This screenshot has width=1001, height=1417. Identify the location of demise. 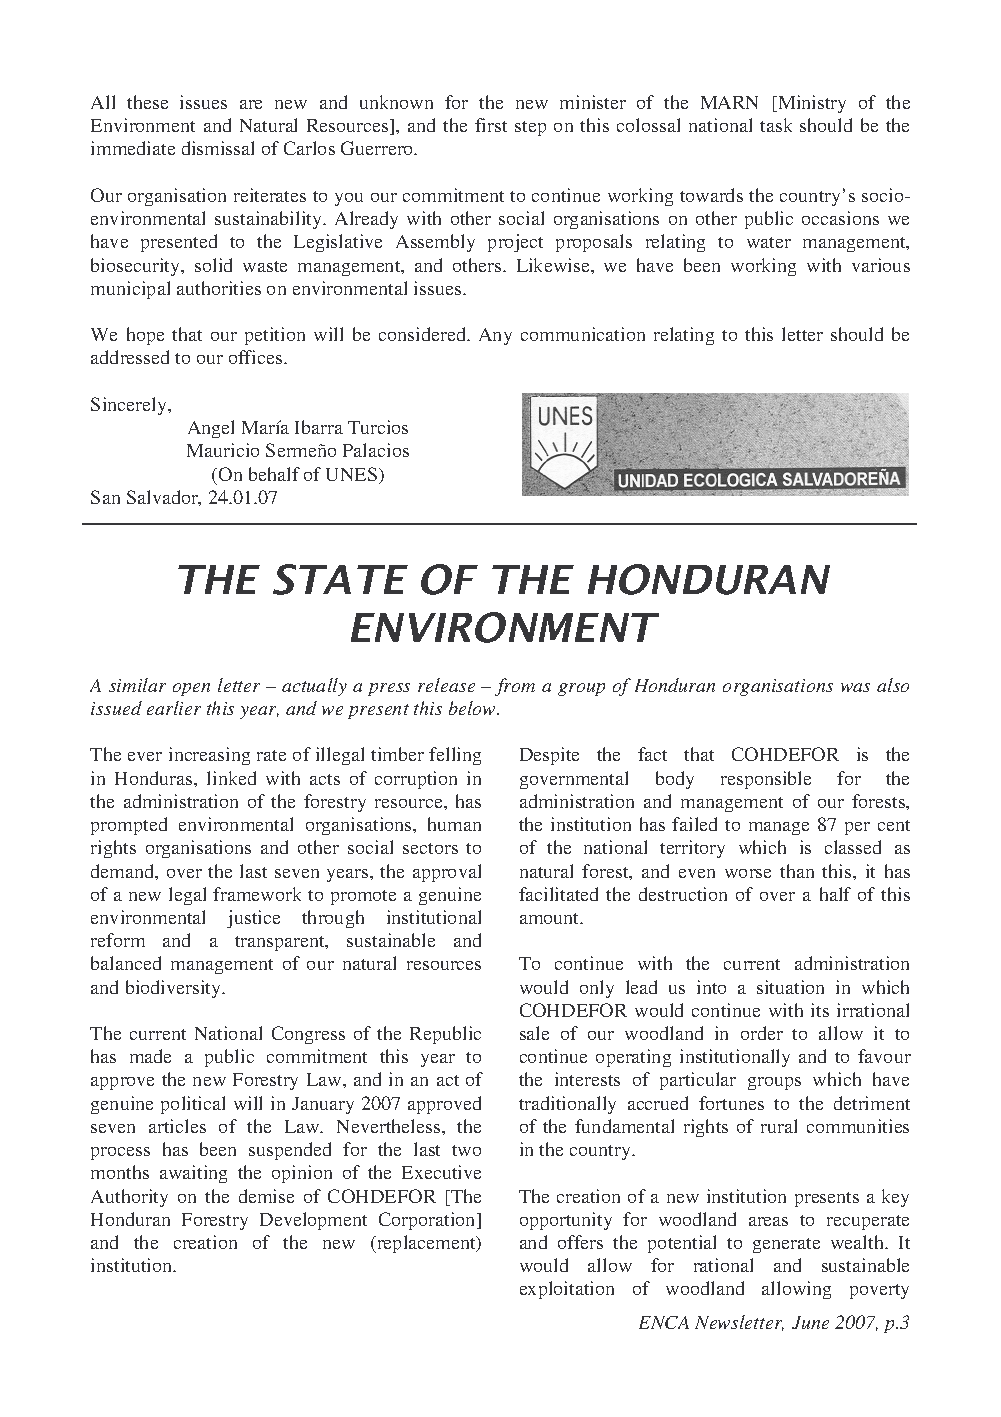
(266, 1196).
